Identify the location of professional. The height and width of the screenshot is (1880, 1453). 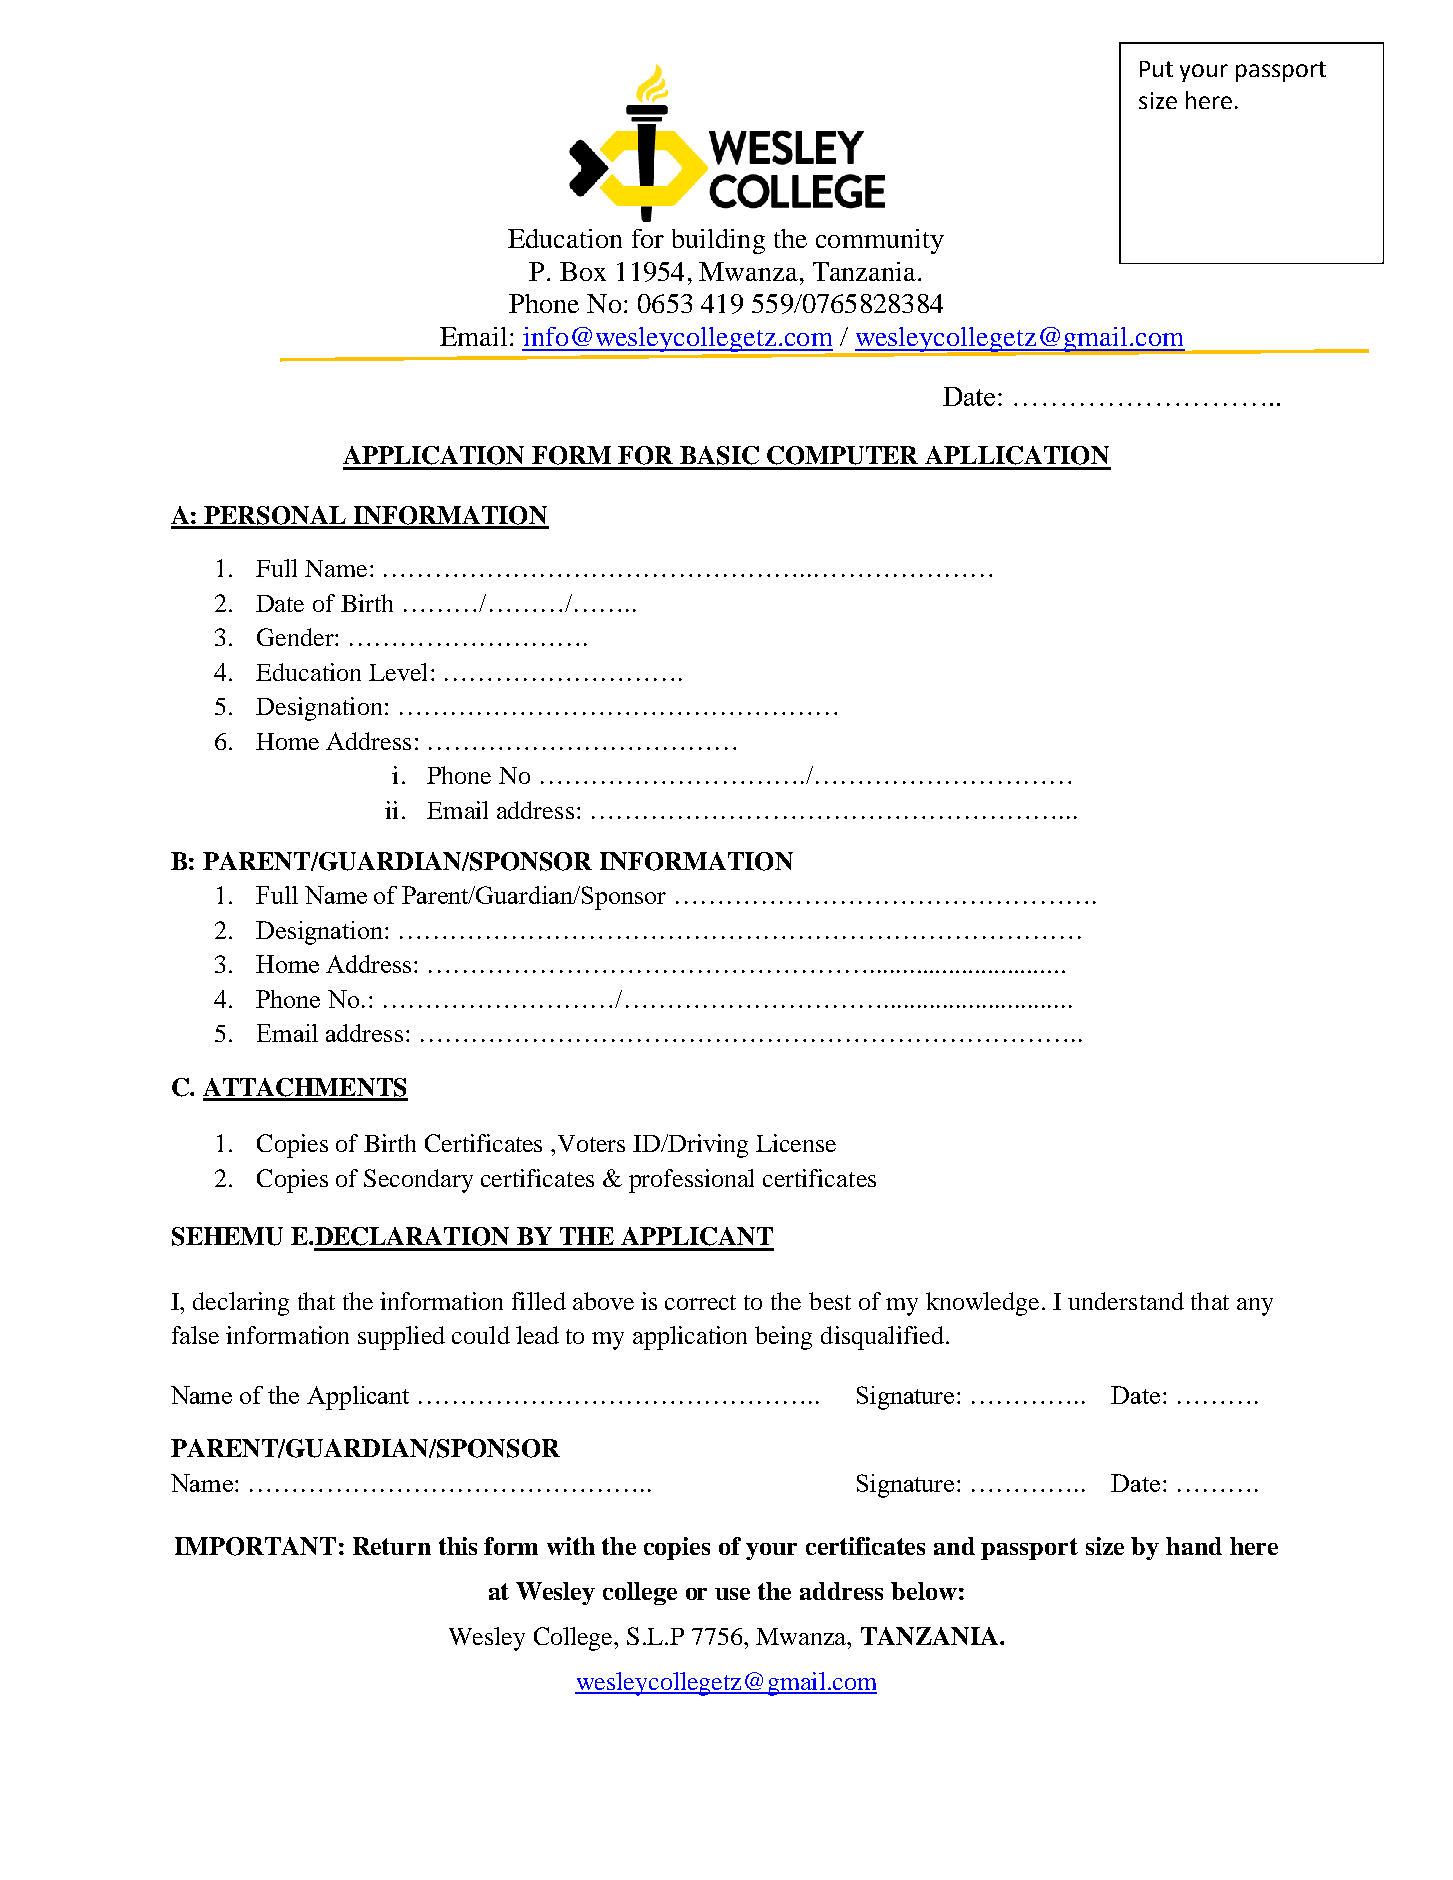
(691, 1181).
